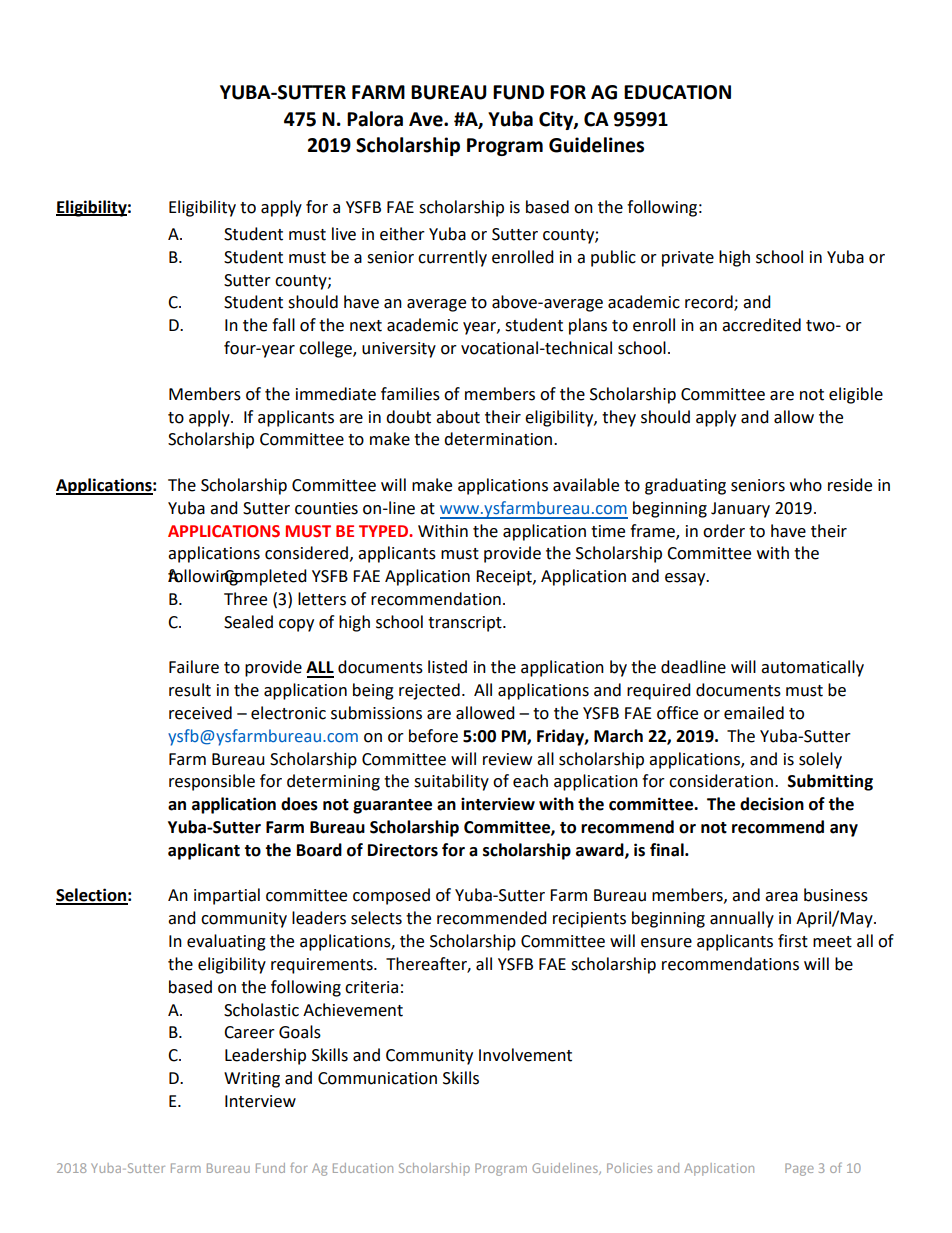 The width and height of the document is (952, 1233). Describe the element at coordinates (288, 713) in the document. I see `electronic` at that location.
